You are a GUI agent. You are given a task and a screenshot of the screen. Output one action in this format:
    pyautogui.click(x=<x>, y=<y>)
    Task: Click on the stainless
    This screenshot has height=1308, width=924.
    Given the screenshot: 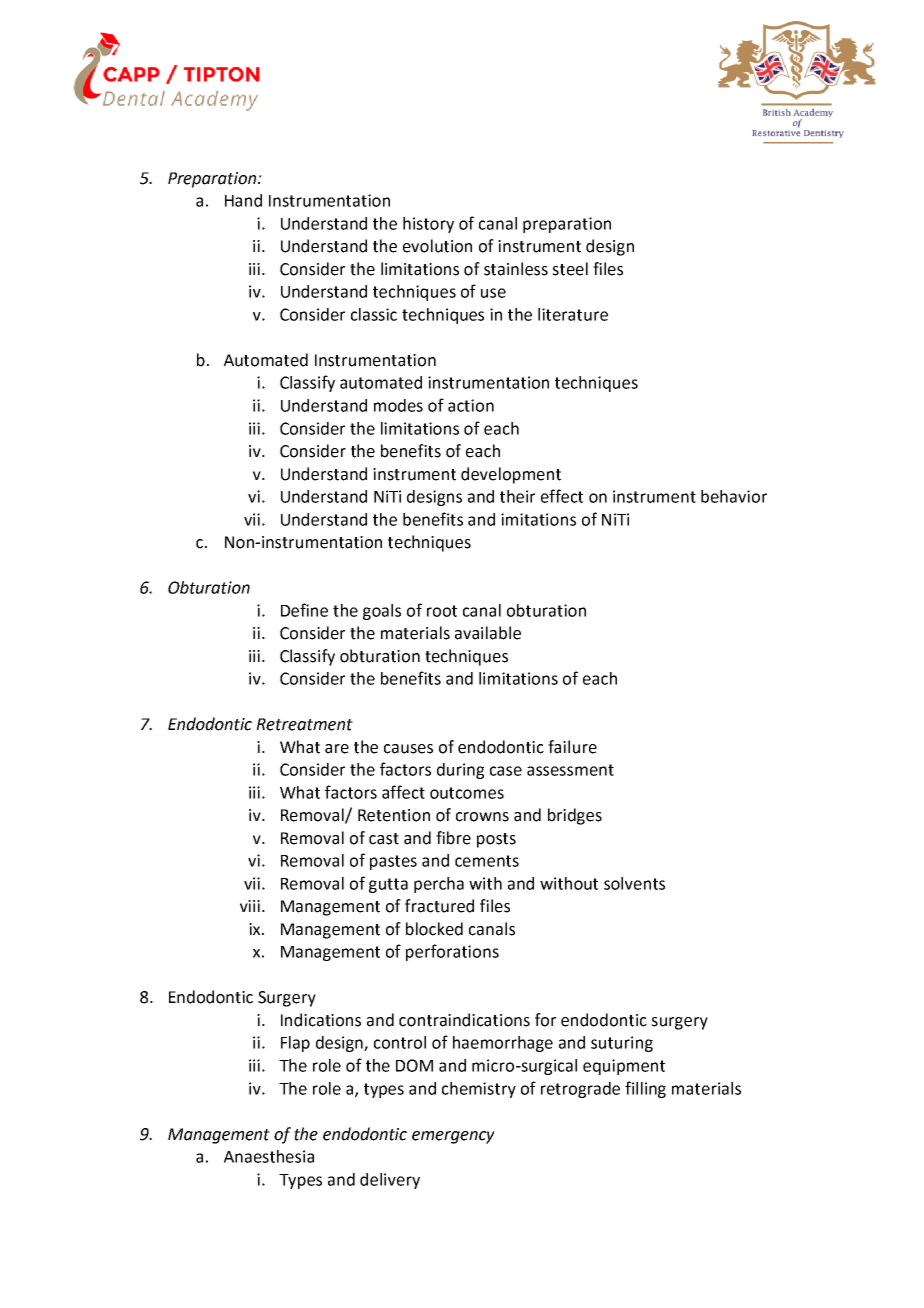 What is the action you would take?
    pyautogui.click(x=516, y=269)
